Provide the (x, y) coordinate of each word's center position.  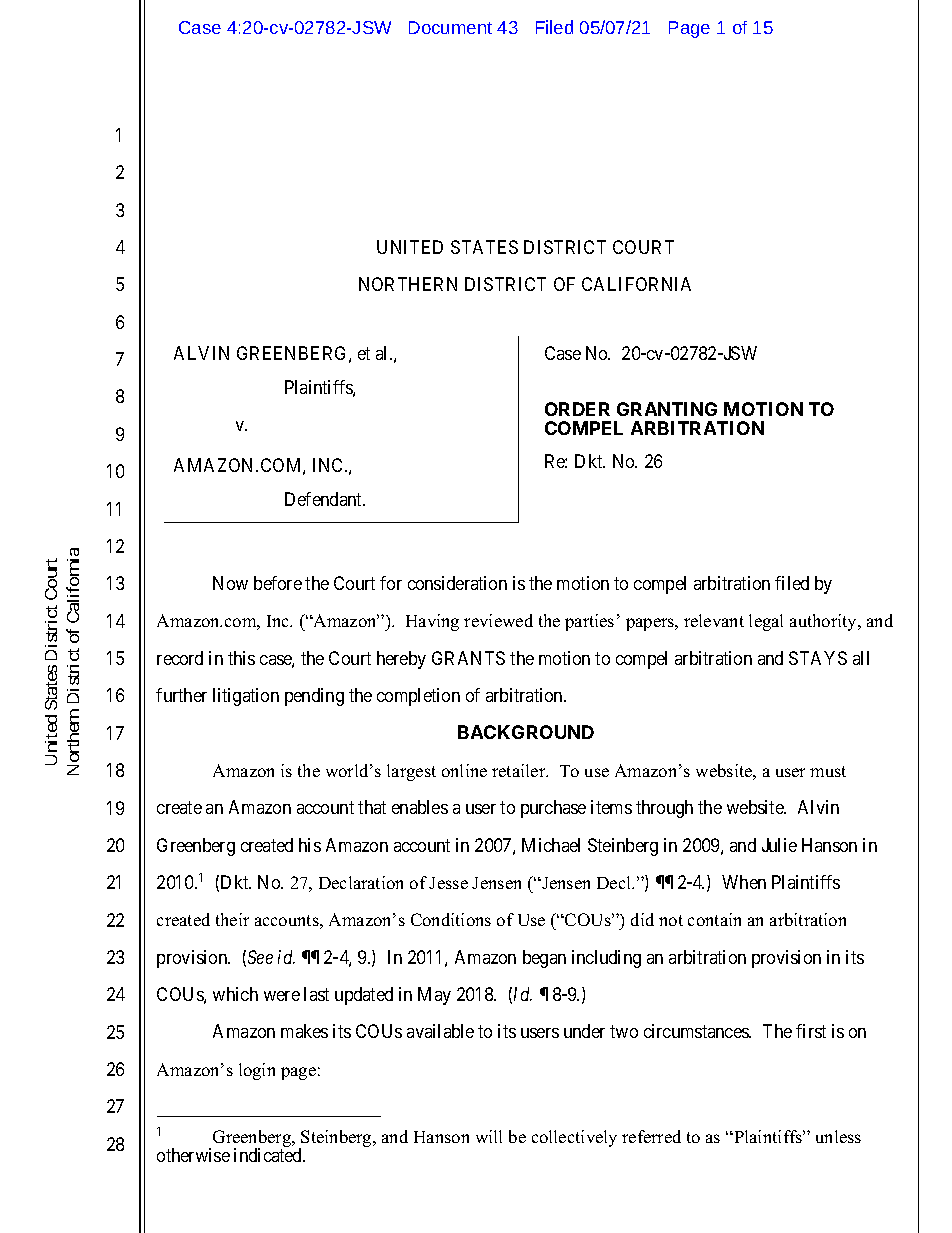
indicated (269, 1155)
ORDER (577, 409)
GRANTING (667, 409)
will (489, 1136)
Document (450, 27)
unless (838, 1136)
